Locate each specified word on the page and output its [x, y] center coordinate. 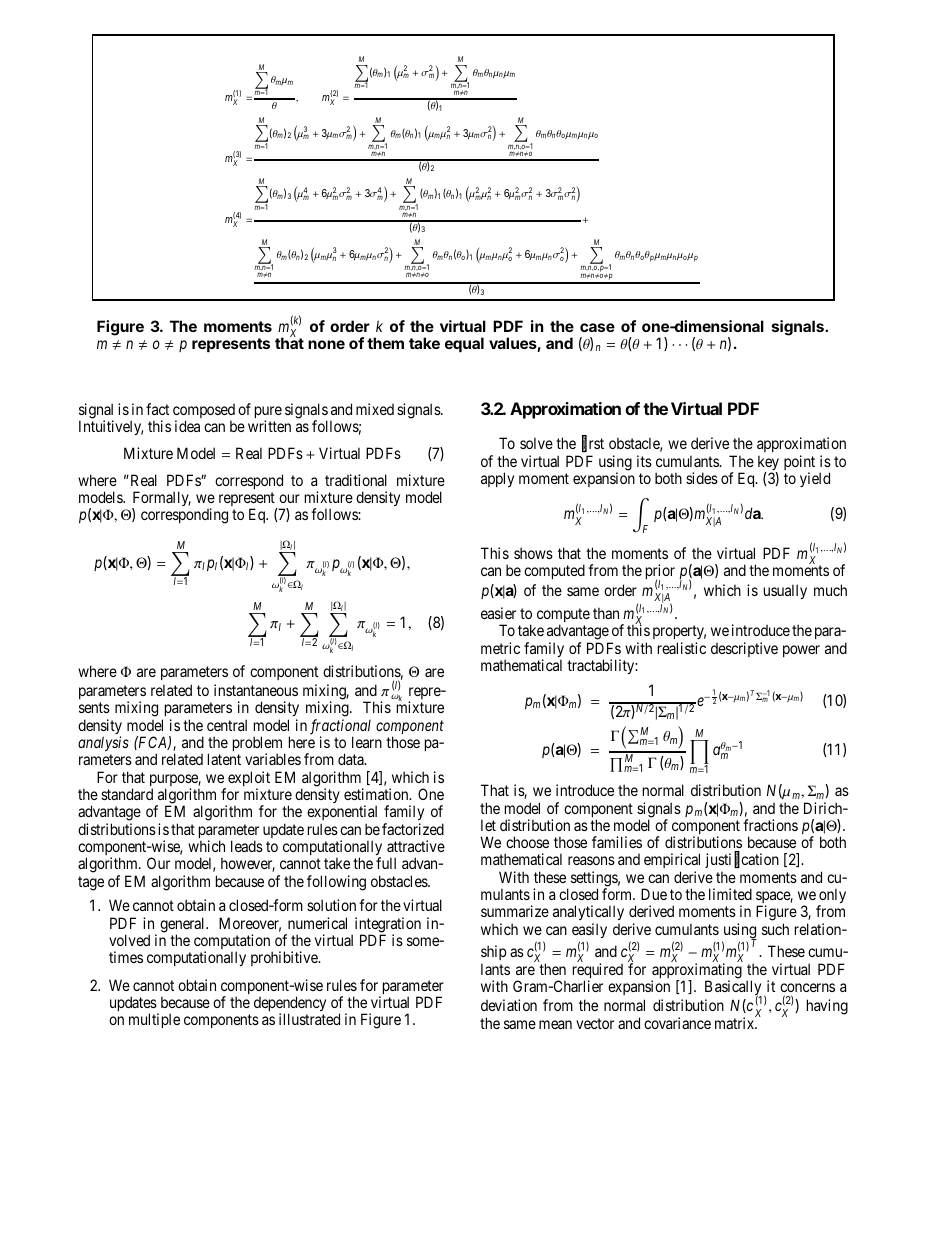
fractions [770, 825]
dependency [290, 1005]
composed [204, 412]
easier [498, 613]
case [597, 327]
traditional [356, 480]
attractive [416, 846]
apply [497, 479]
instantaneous [256, 690]
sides [702, 478]
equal [464, 344]
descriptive [744, 649]
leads [247, 846]
